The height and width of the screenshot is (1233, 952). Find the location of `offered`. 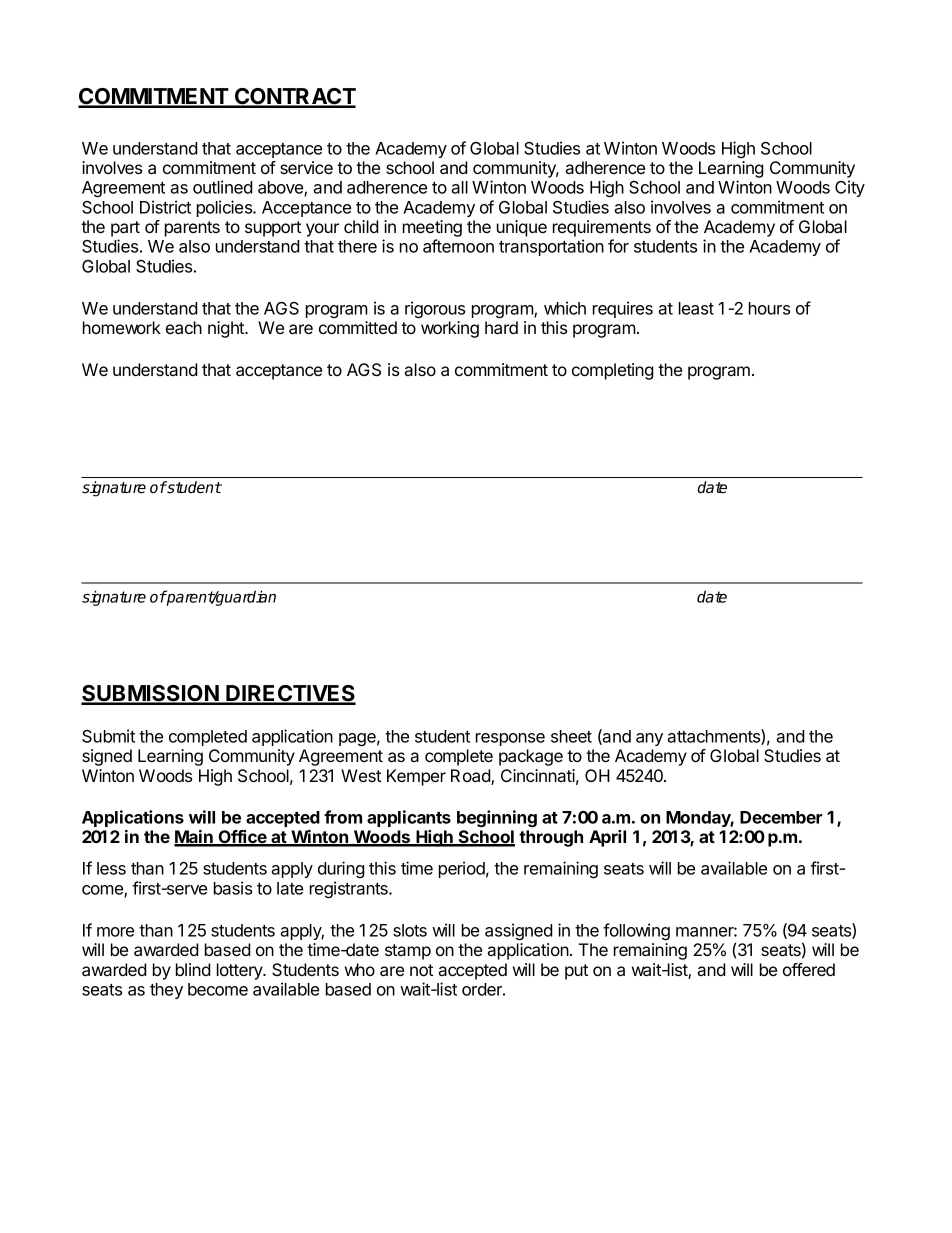

offered is located at coordinates (809, 969).
